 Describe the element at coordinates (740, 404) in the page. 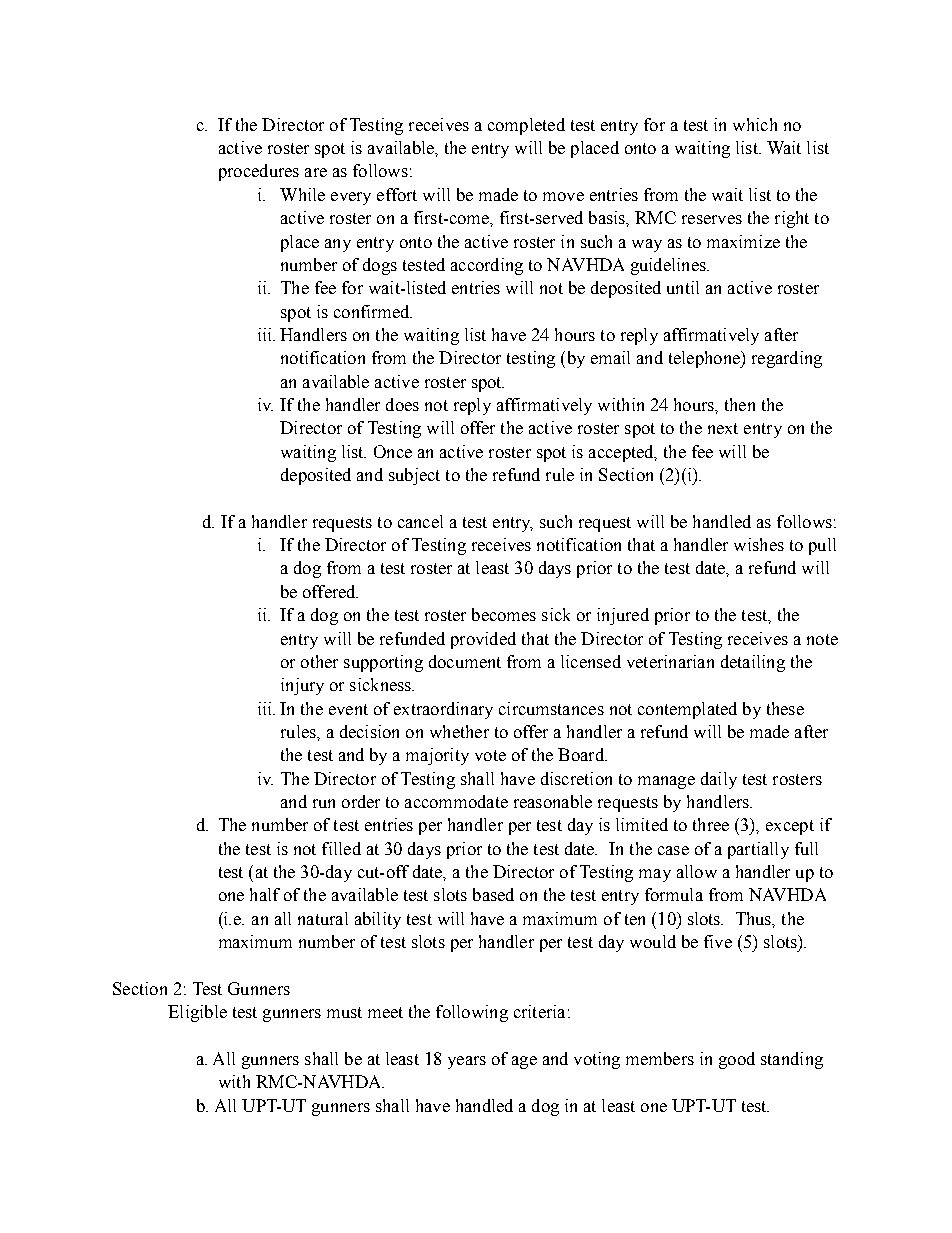

I see `then` at that location.
